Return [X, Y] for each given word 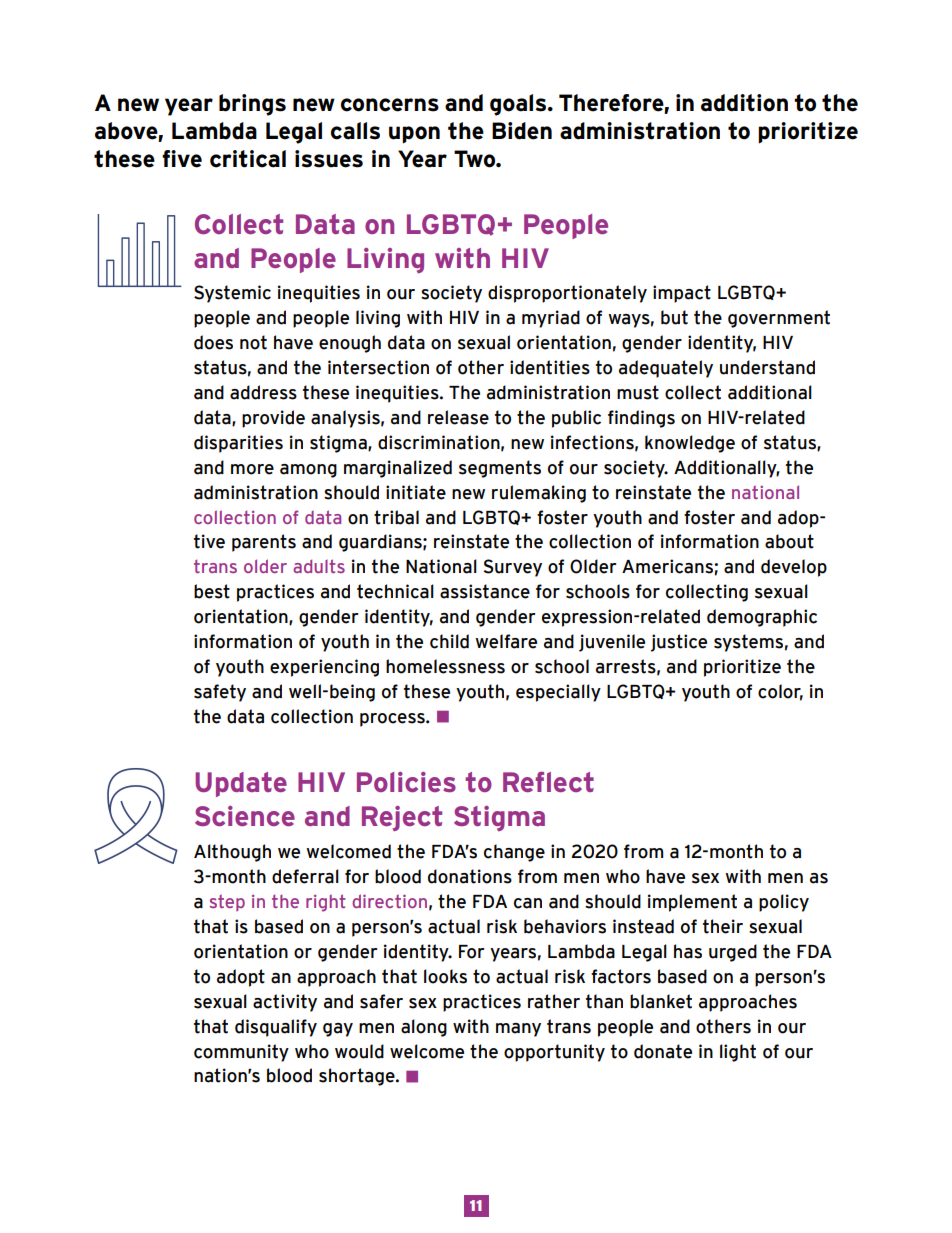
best [212, 591]
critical [248, 159]
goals [519, 105]
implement [692, 903]
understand [767, 367]
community [241, 1053]
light [738, 1053]
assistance [485, 591]
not [253, 342]
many [518, 1030]
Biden [522, 131]
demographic [762, 618]
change [514, 853]
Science [245, 816]
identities [550, 367]
